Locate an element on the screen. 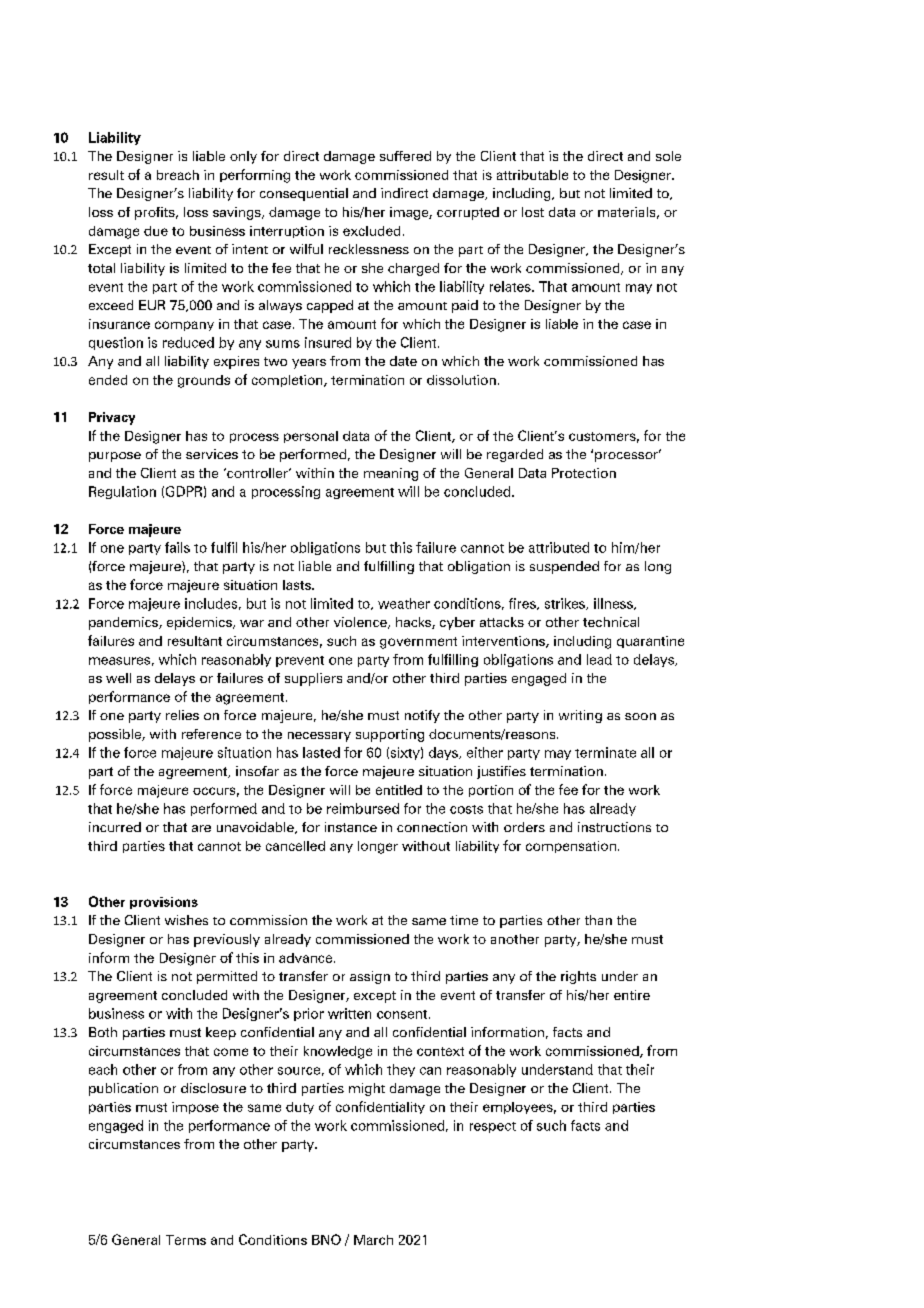 The width and height of the screenshot is (924, 1308). suffered is located at coordinates (405, 156).
